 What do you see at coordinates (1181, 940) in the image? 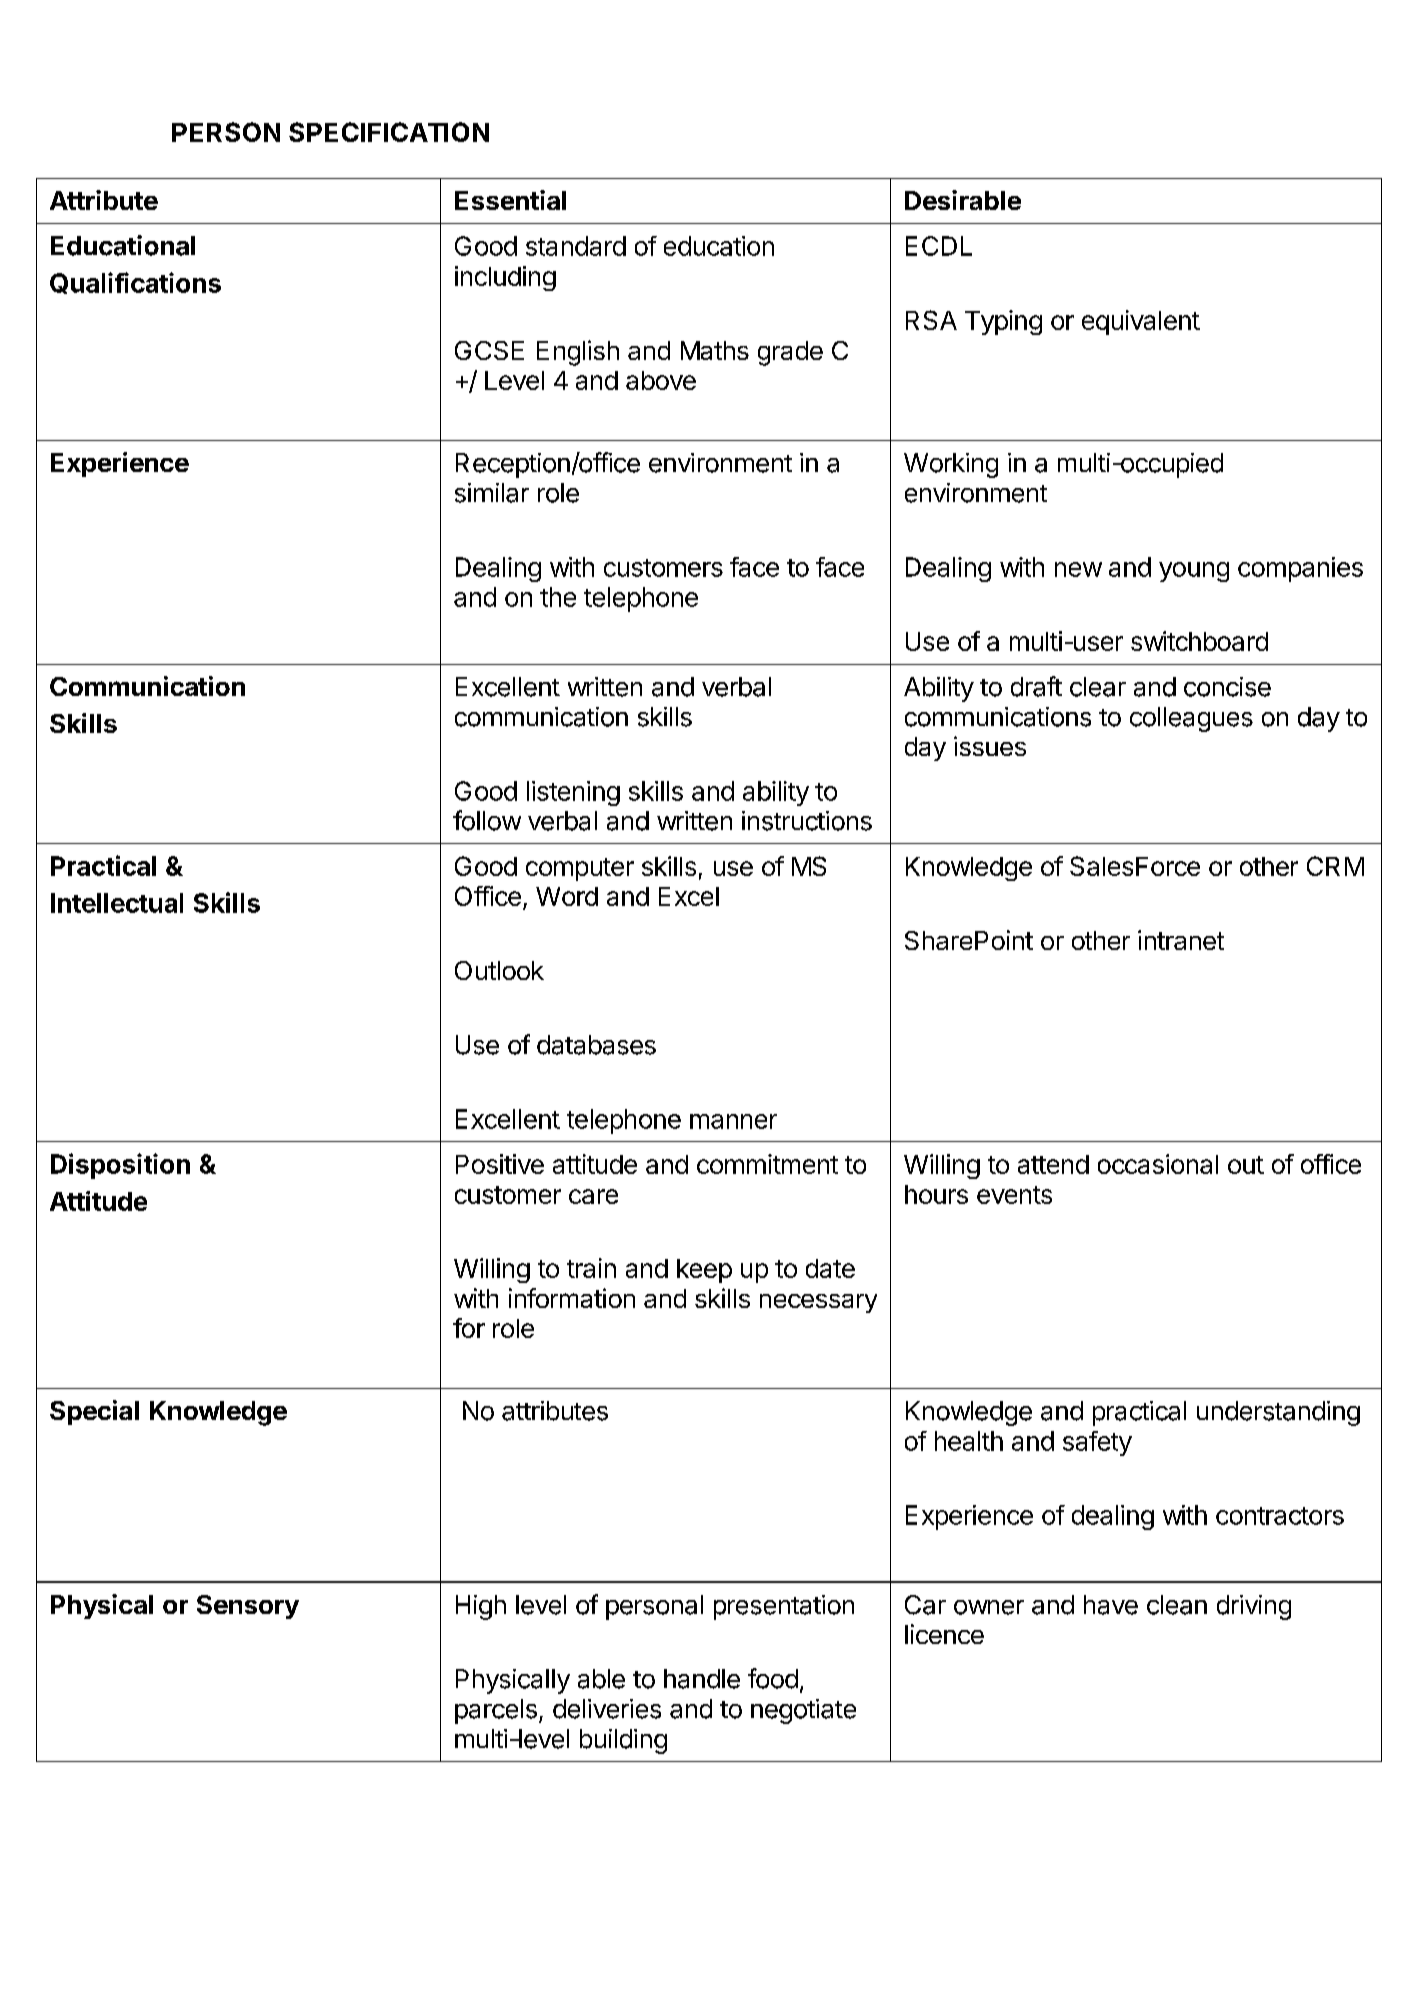
I see `intranet` at bounding box center [1181, 940].
